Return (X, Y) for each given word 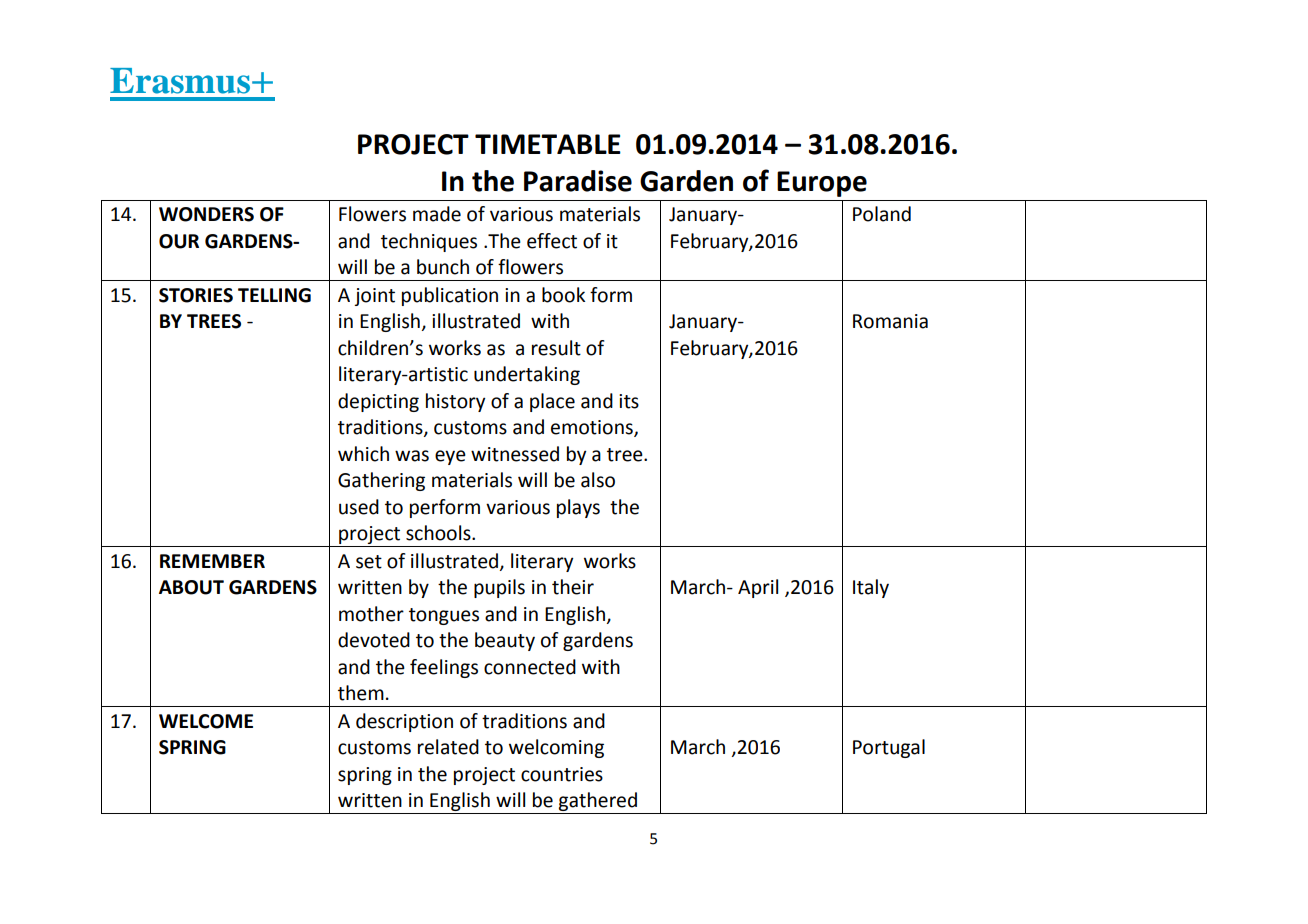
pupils (499, 588)
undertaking (527, 375)
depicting (378, 402)
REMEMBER (212, 561)
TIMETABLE (548, 144)
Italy (871, 588)
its (629, 401)
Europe (822, 184)
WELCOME (206, 721)
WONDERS (206, 214)
